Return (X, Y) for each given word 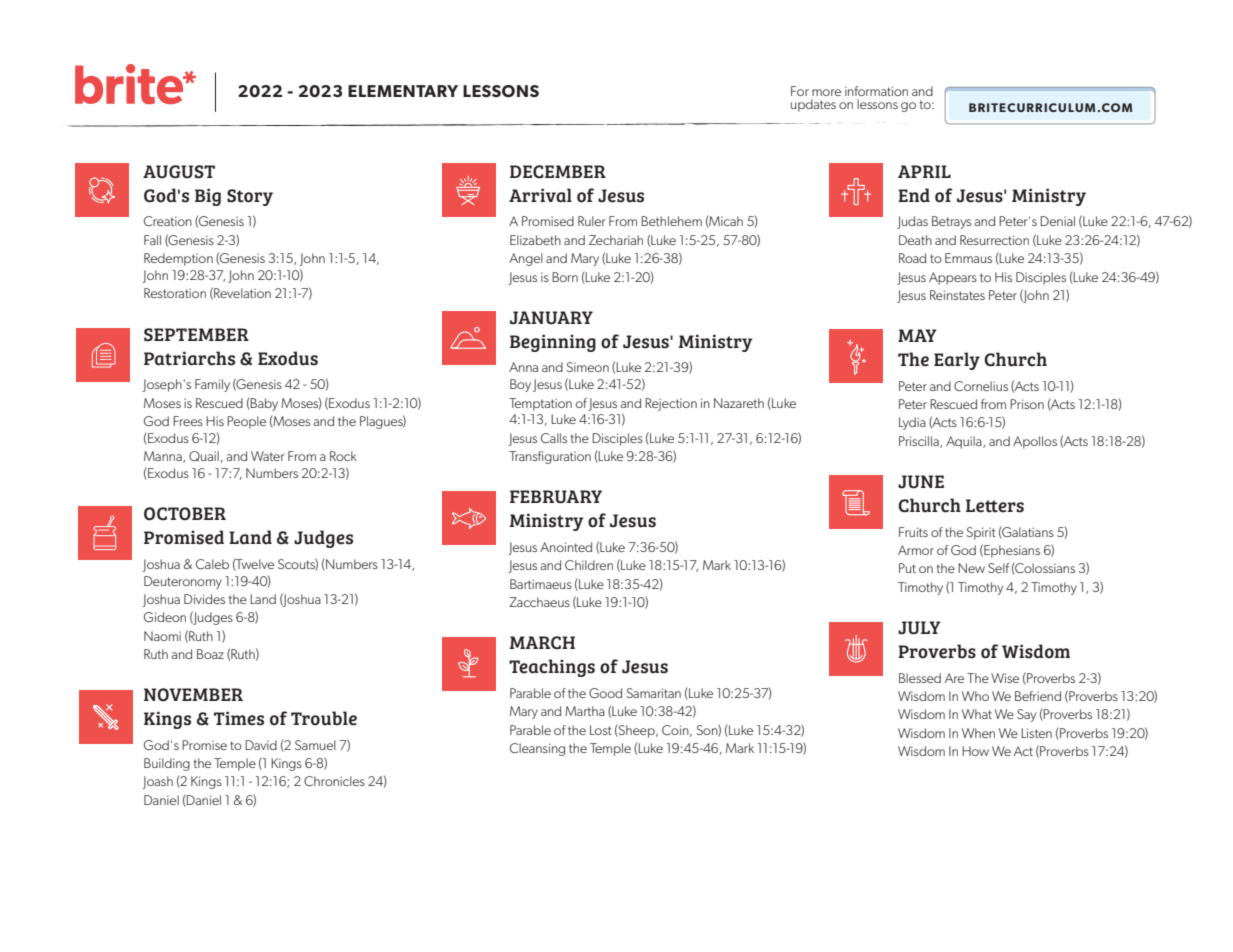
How (975, 751)
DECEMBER (558, 172)
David (261, 745)
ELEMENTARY (403, 91)
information (876, 91)
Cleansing (537, 749)
